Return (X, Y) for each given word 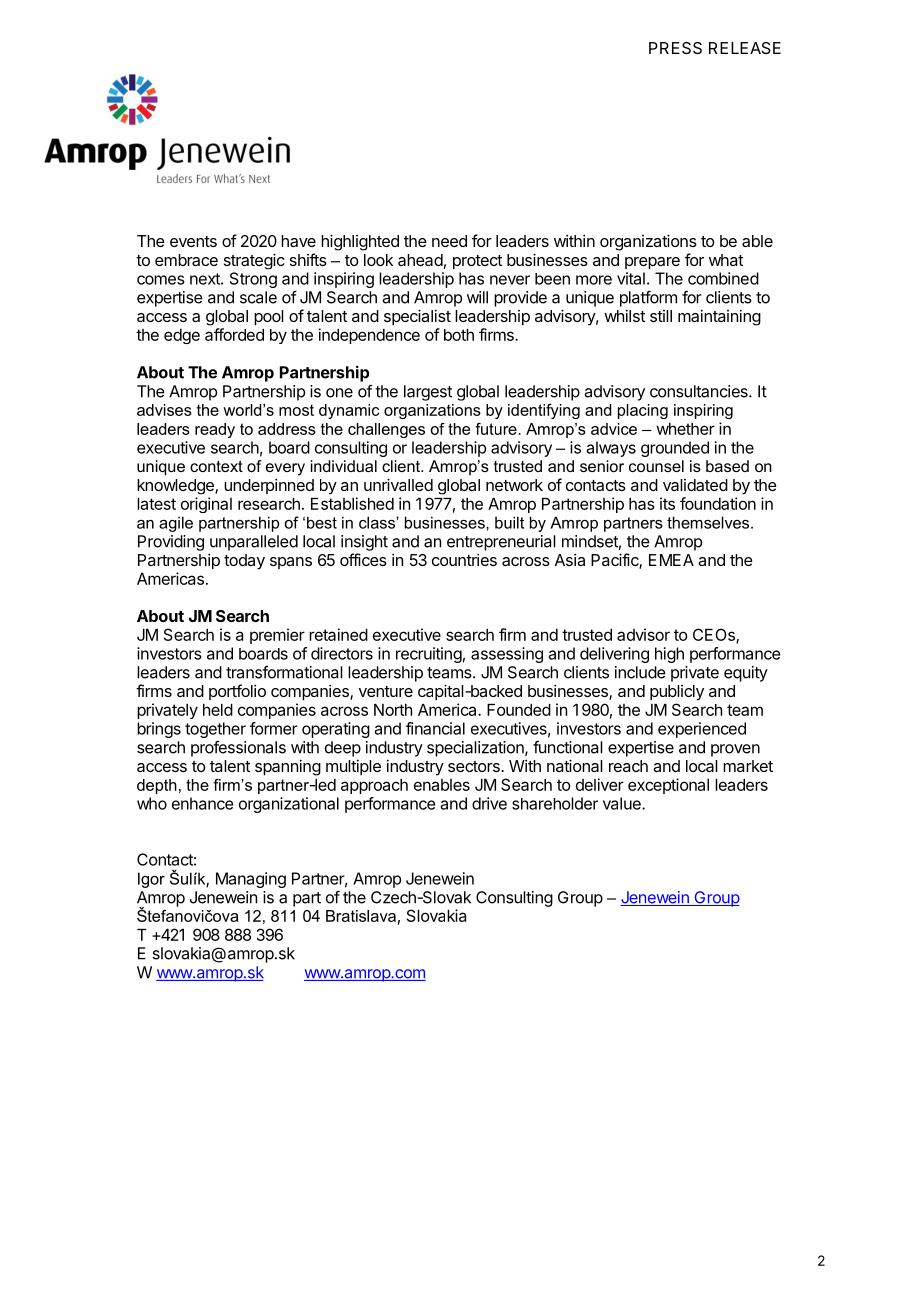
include (640, 672)
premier (277, 636)
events (193, 241)
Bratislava (361, 916)
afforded (234, 334)
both (459, 335)
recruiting (429, 655)
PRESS (675, 48)
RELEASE (745, 48)
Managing (251, 880)
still (661, 316)
